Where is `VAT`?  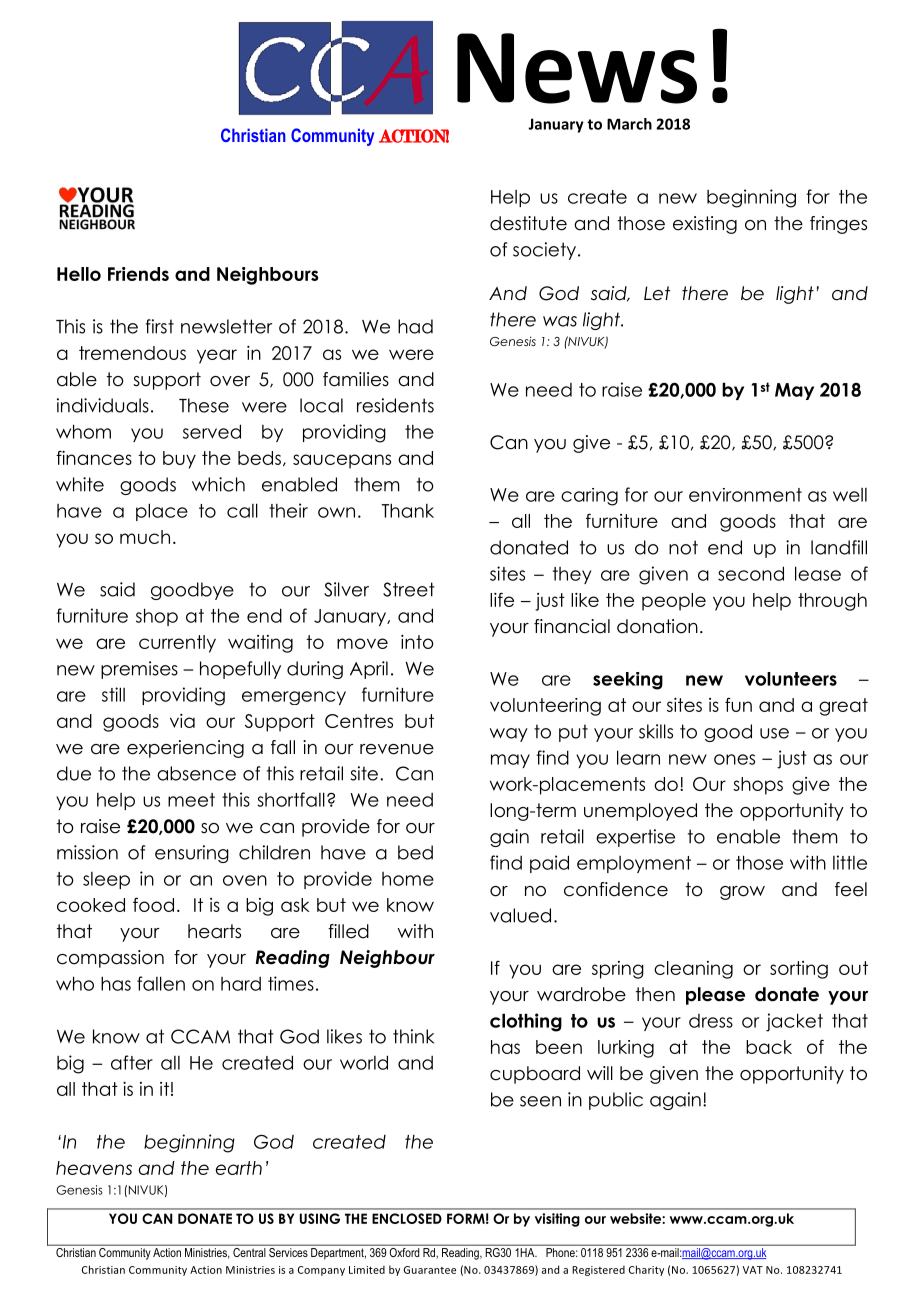
VAT is located at coordinates (753, 1270).
